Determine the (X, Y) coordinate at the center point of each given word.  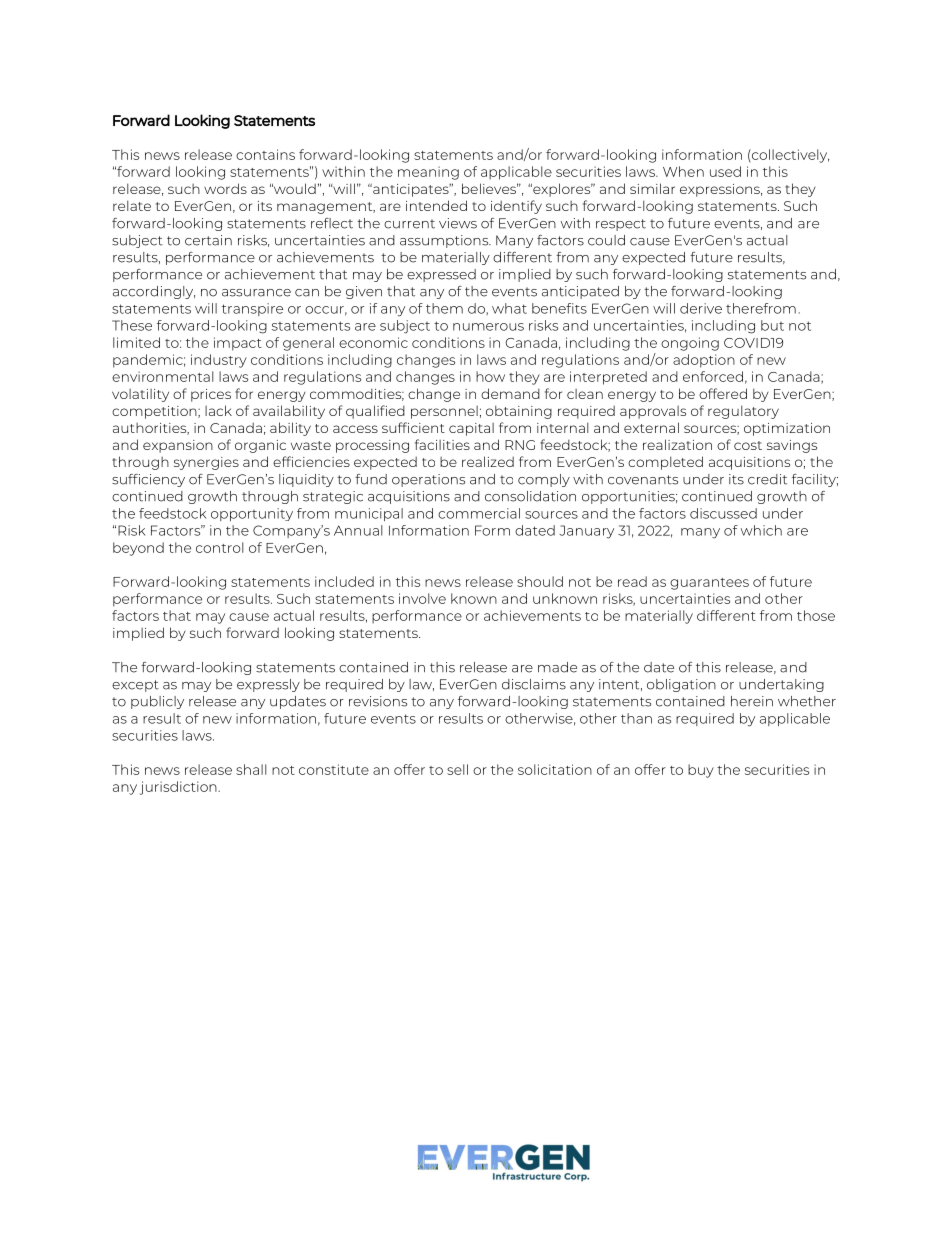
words (225, 188)
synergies (206, 463)
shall (251, 769)
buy (701, 771)
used (725, 171)
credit (767, 479)
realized (488, 461)
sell (457, 769)
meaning (428, 173)
